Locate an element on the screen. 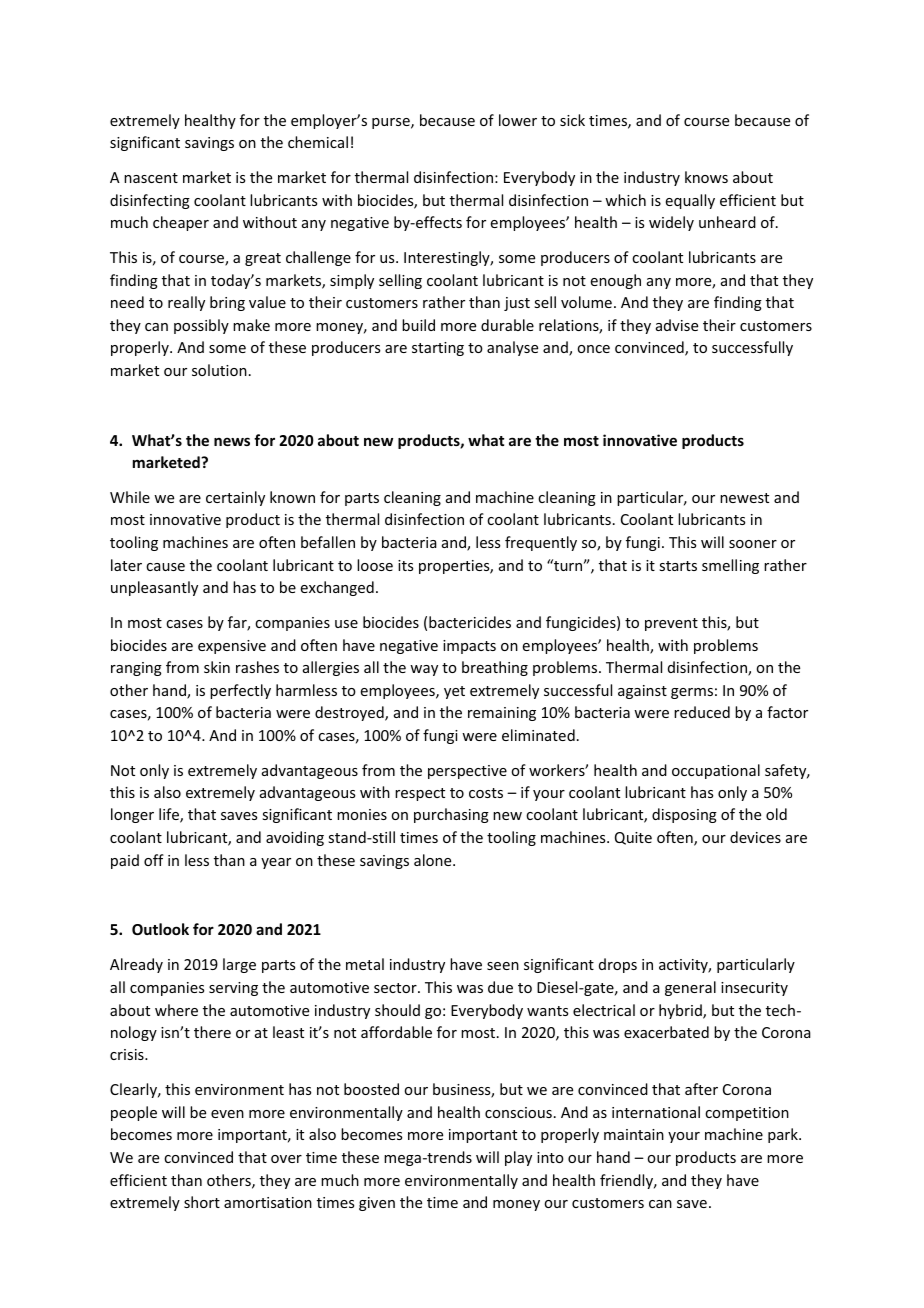  advise is located at coordinates (677, 325).
